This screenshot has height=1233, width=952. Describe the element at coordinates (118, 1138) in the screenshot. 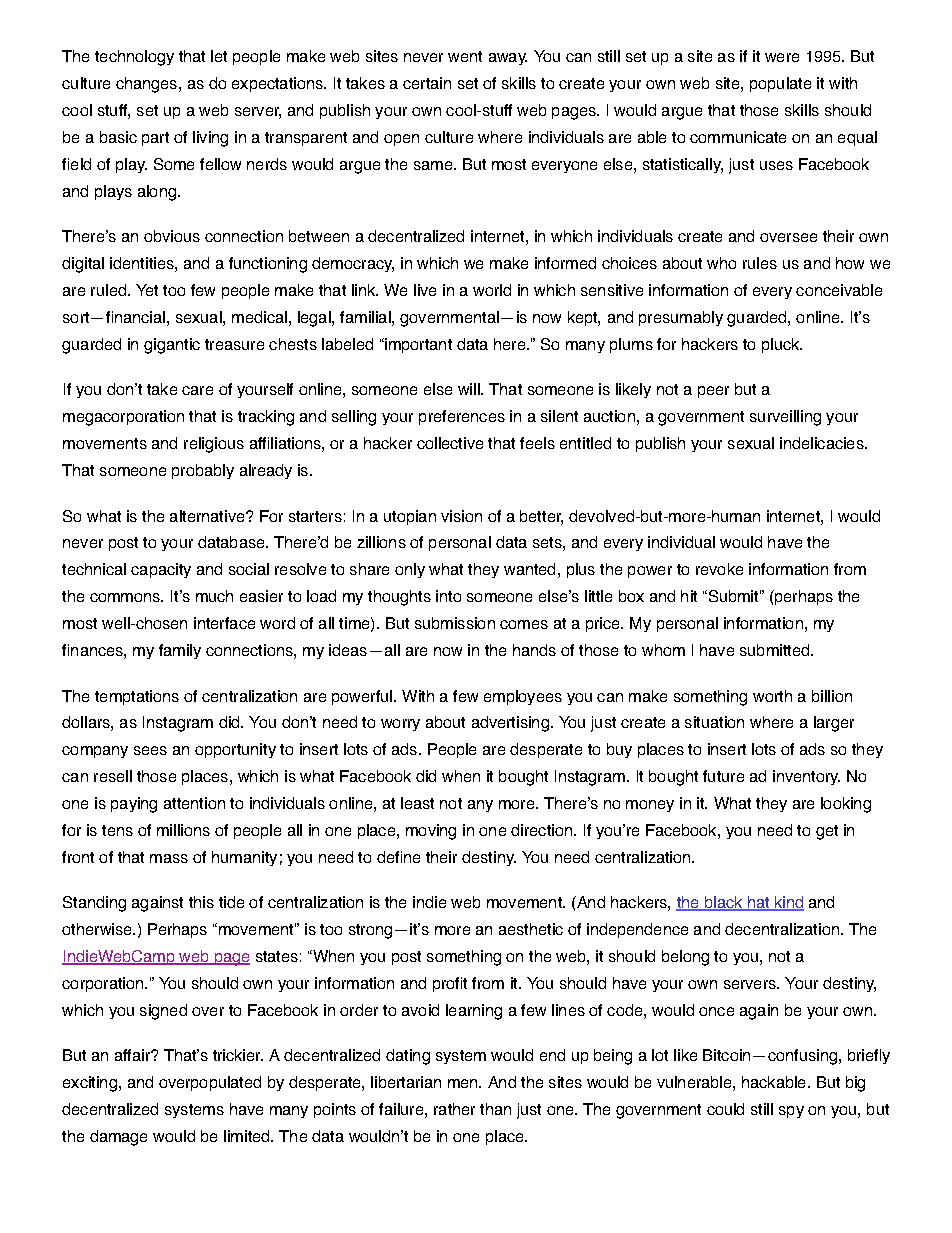

I see `damage` at that location.
